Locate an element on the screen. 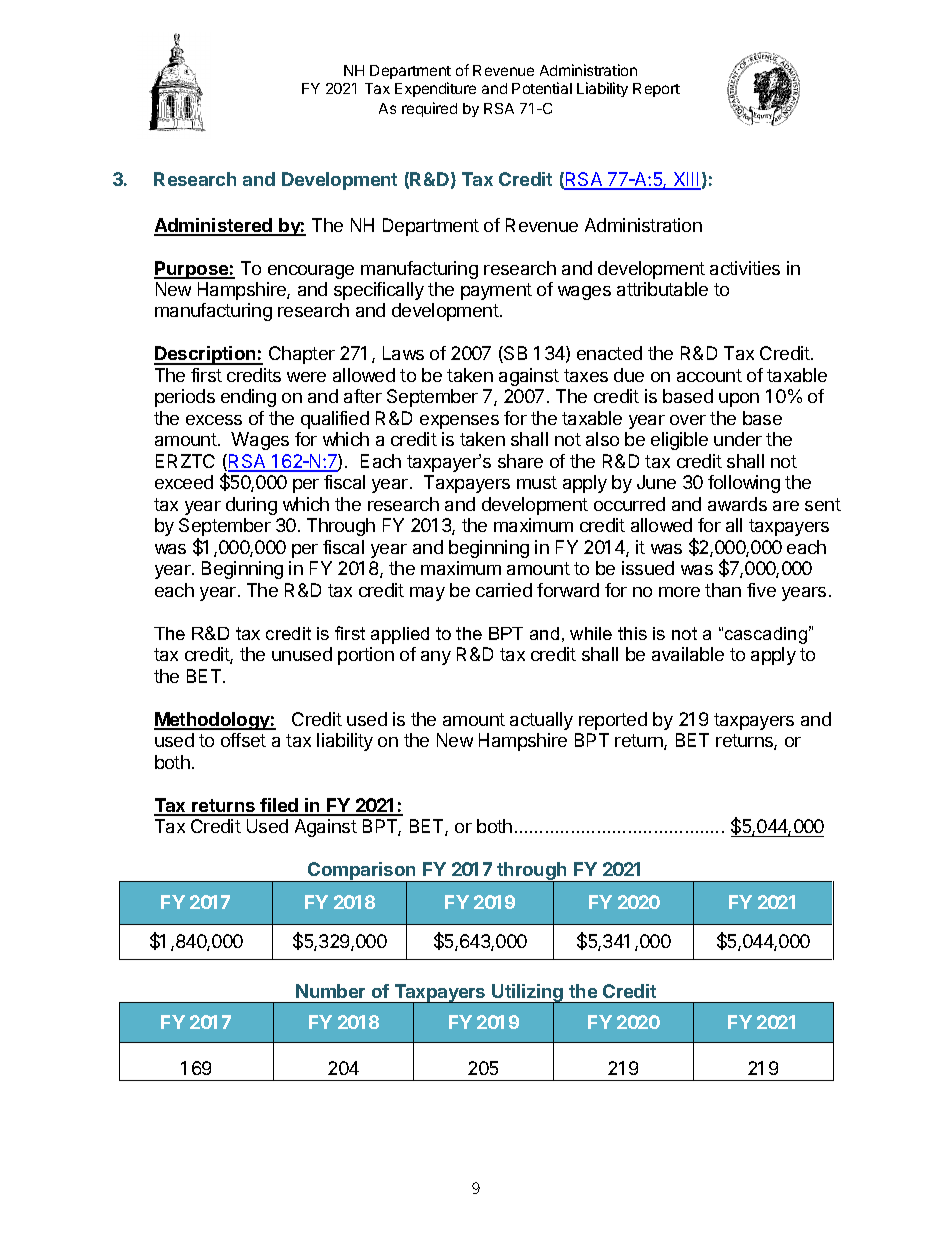 This screenshot has width=952, height=1233. payment is located at coordinates (496, 291).
